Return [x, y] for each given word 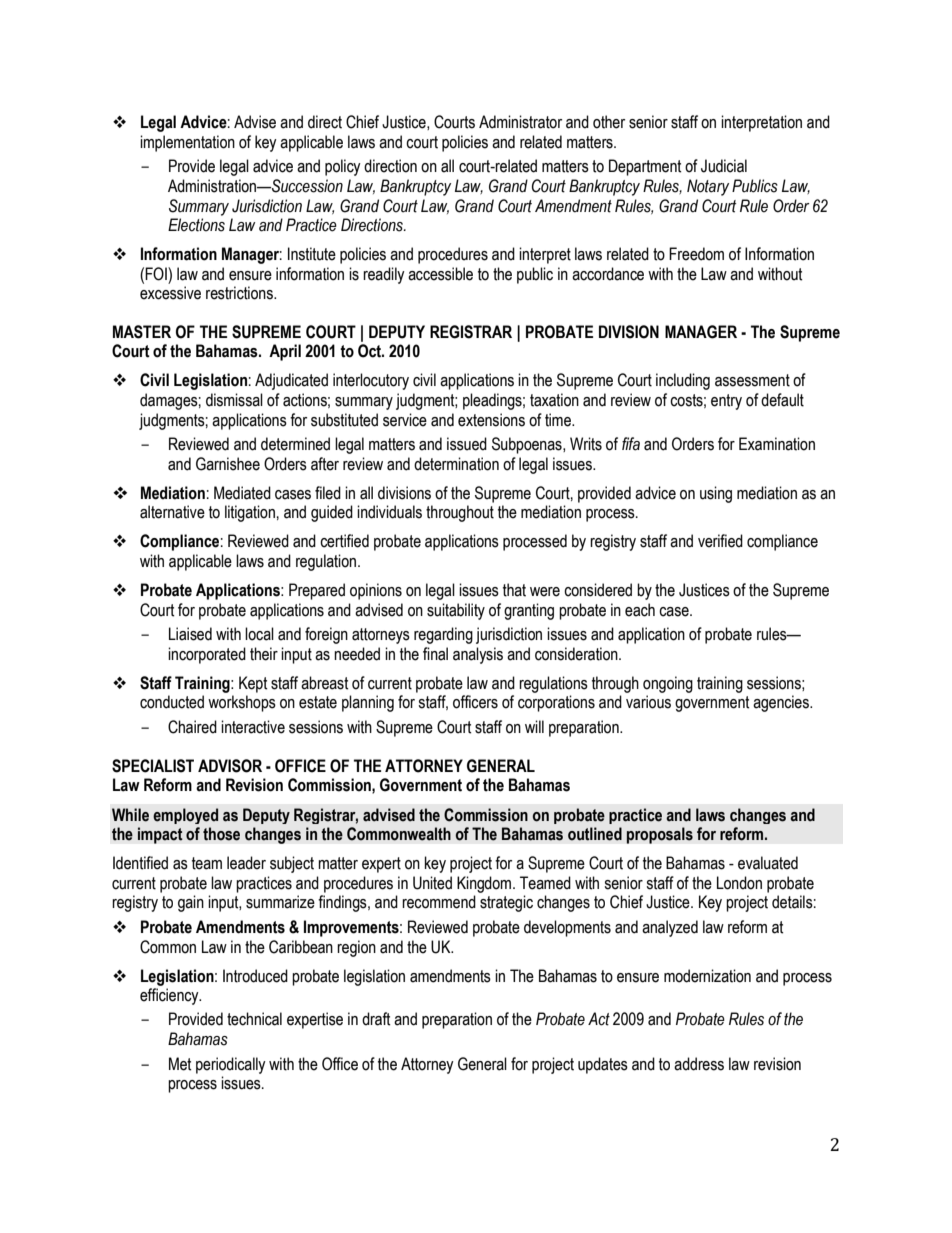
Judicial [724, 166]
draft [376, 1019]
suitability [456, 611]
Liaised [190, 634]
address [699, 1064]
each [640, 610]
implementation [187, 143]
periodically [231, 1065]
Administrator [520, 122]
